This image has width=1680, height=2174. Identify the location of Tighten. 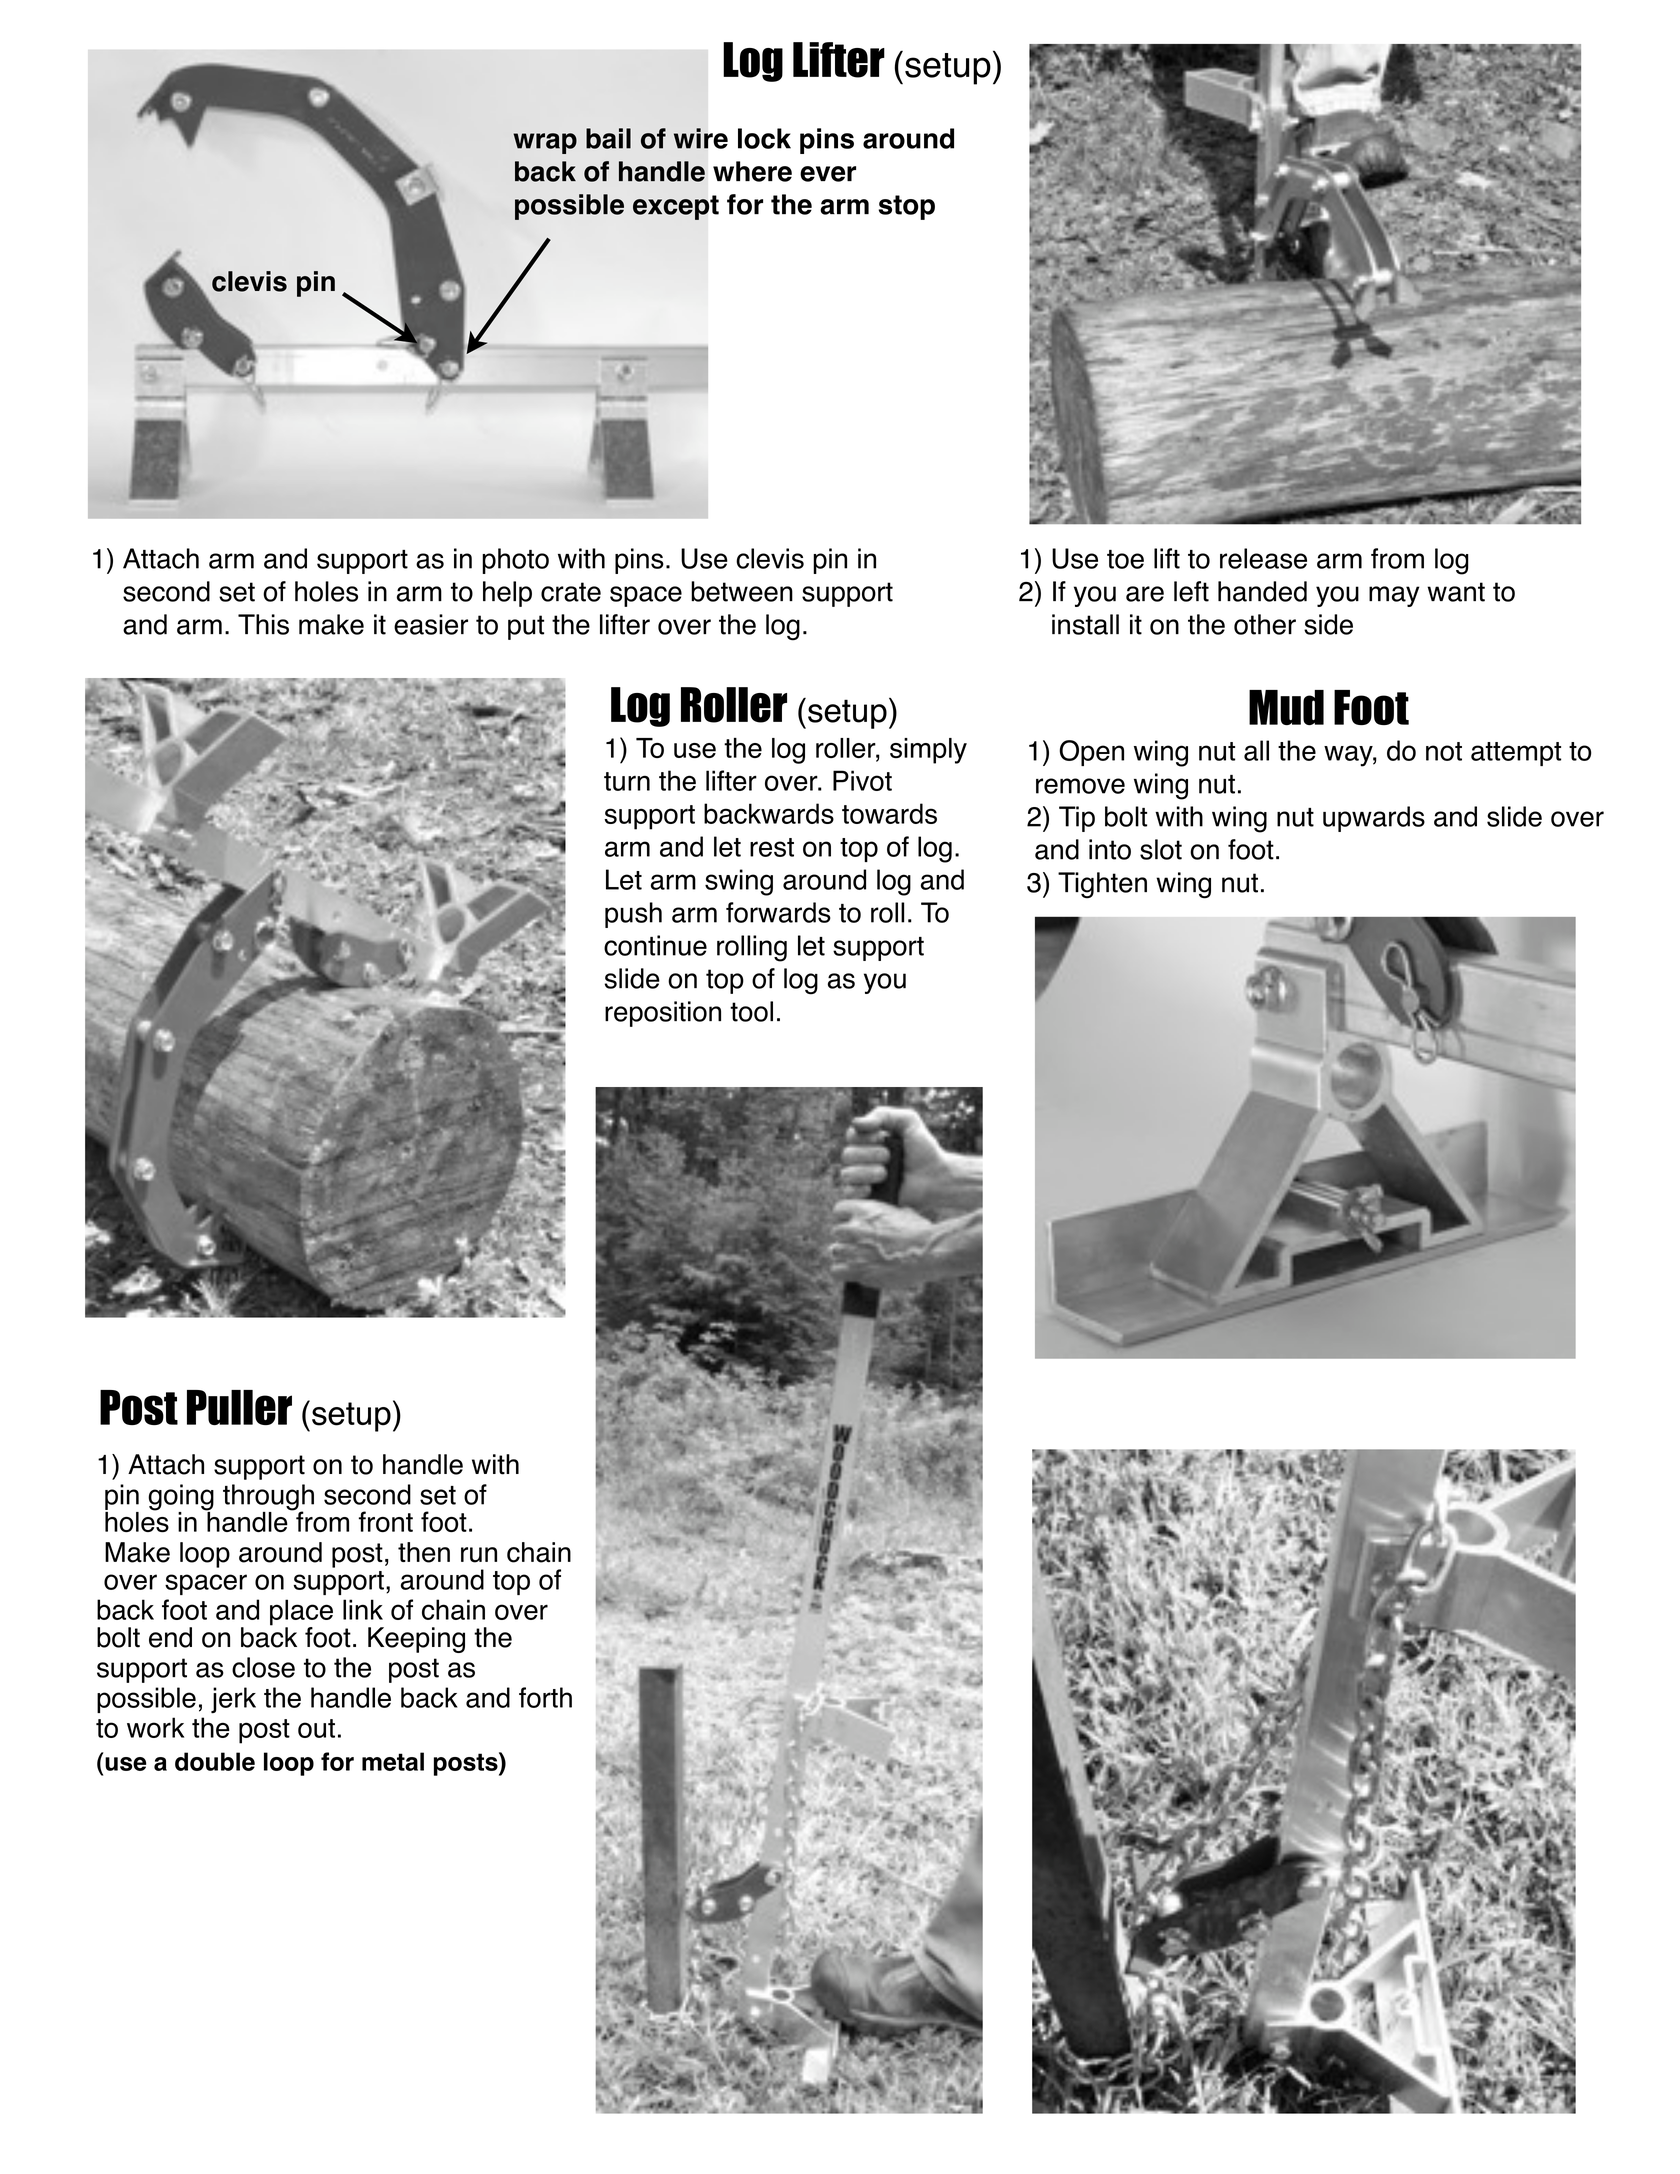
(1102, 885).
